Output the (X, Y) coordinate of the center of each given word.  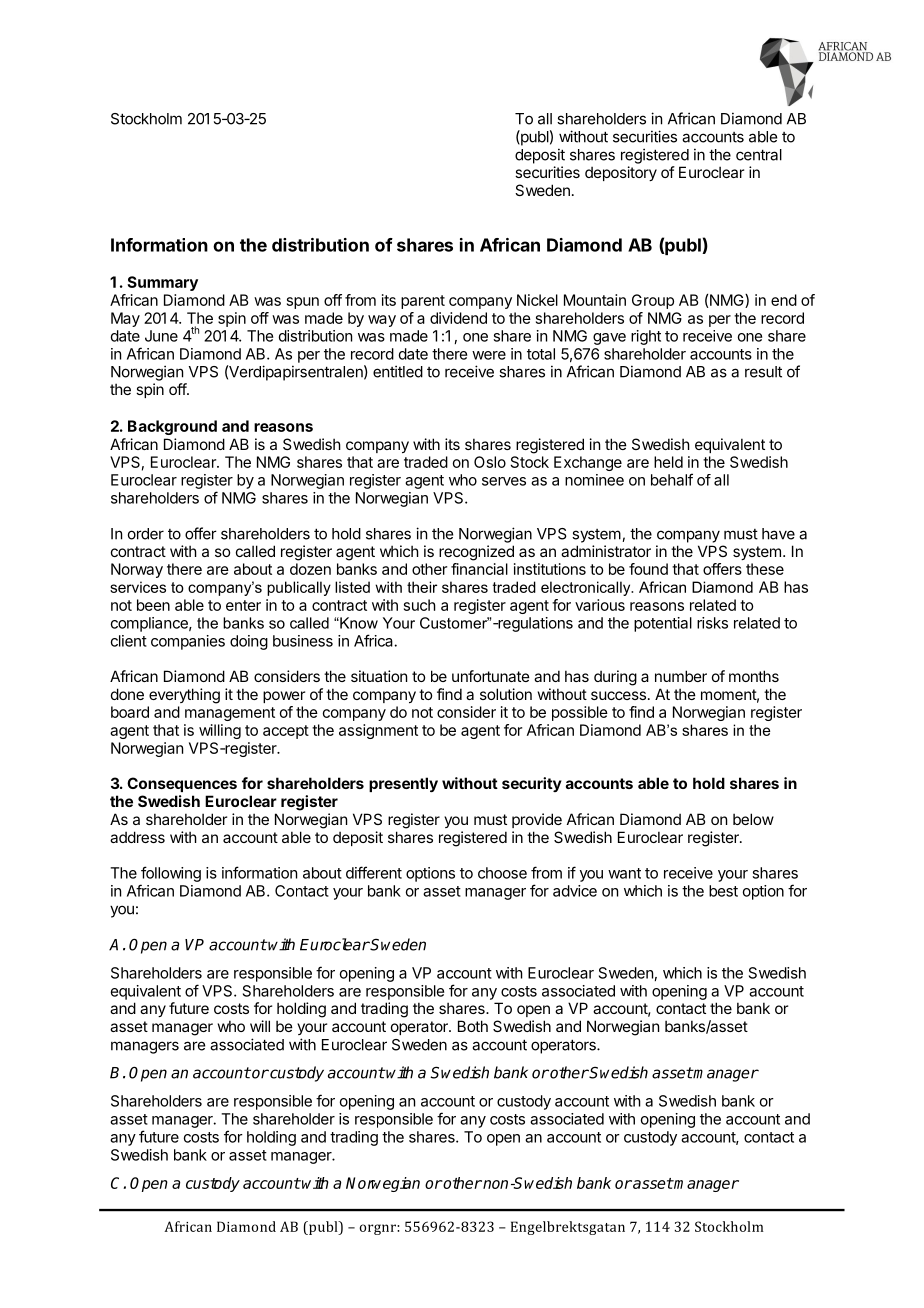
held (668, 462)
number (681, 676)
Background (172, 427)
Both (473, 1026)
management (230, 714)
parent (423, 302)
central (759, 155)
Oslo (490, 462)
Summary (162, 283)
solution (506, 694)
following (171, 874)
